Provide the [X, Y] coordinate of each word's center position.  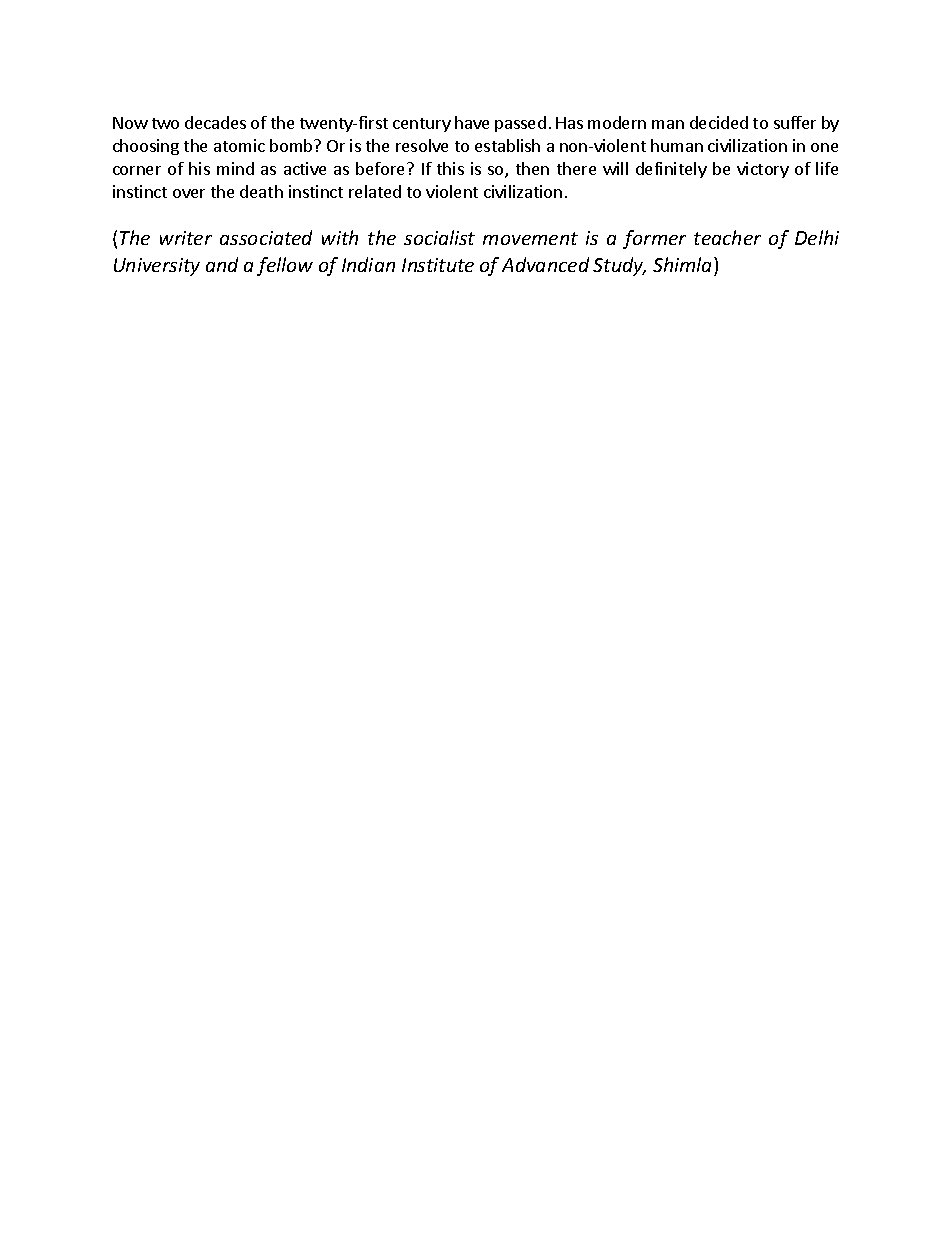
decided [719, 122]
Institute [438, 265]
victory [763, 170]
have [472, 122]
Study [619, 266]
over [189, 193]
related [375, 191]
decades [215, 122]
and [222, 264]
